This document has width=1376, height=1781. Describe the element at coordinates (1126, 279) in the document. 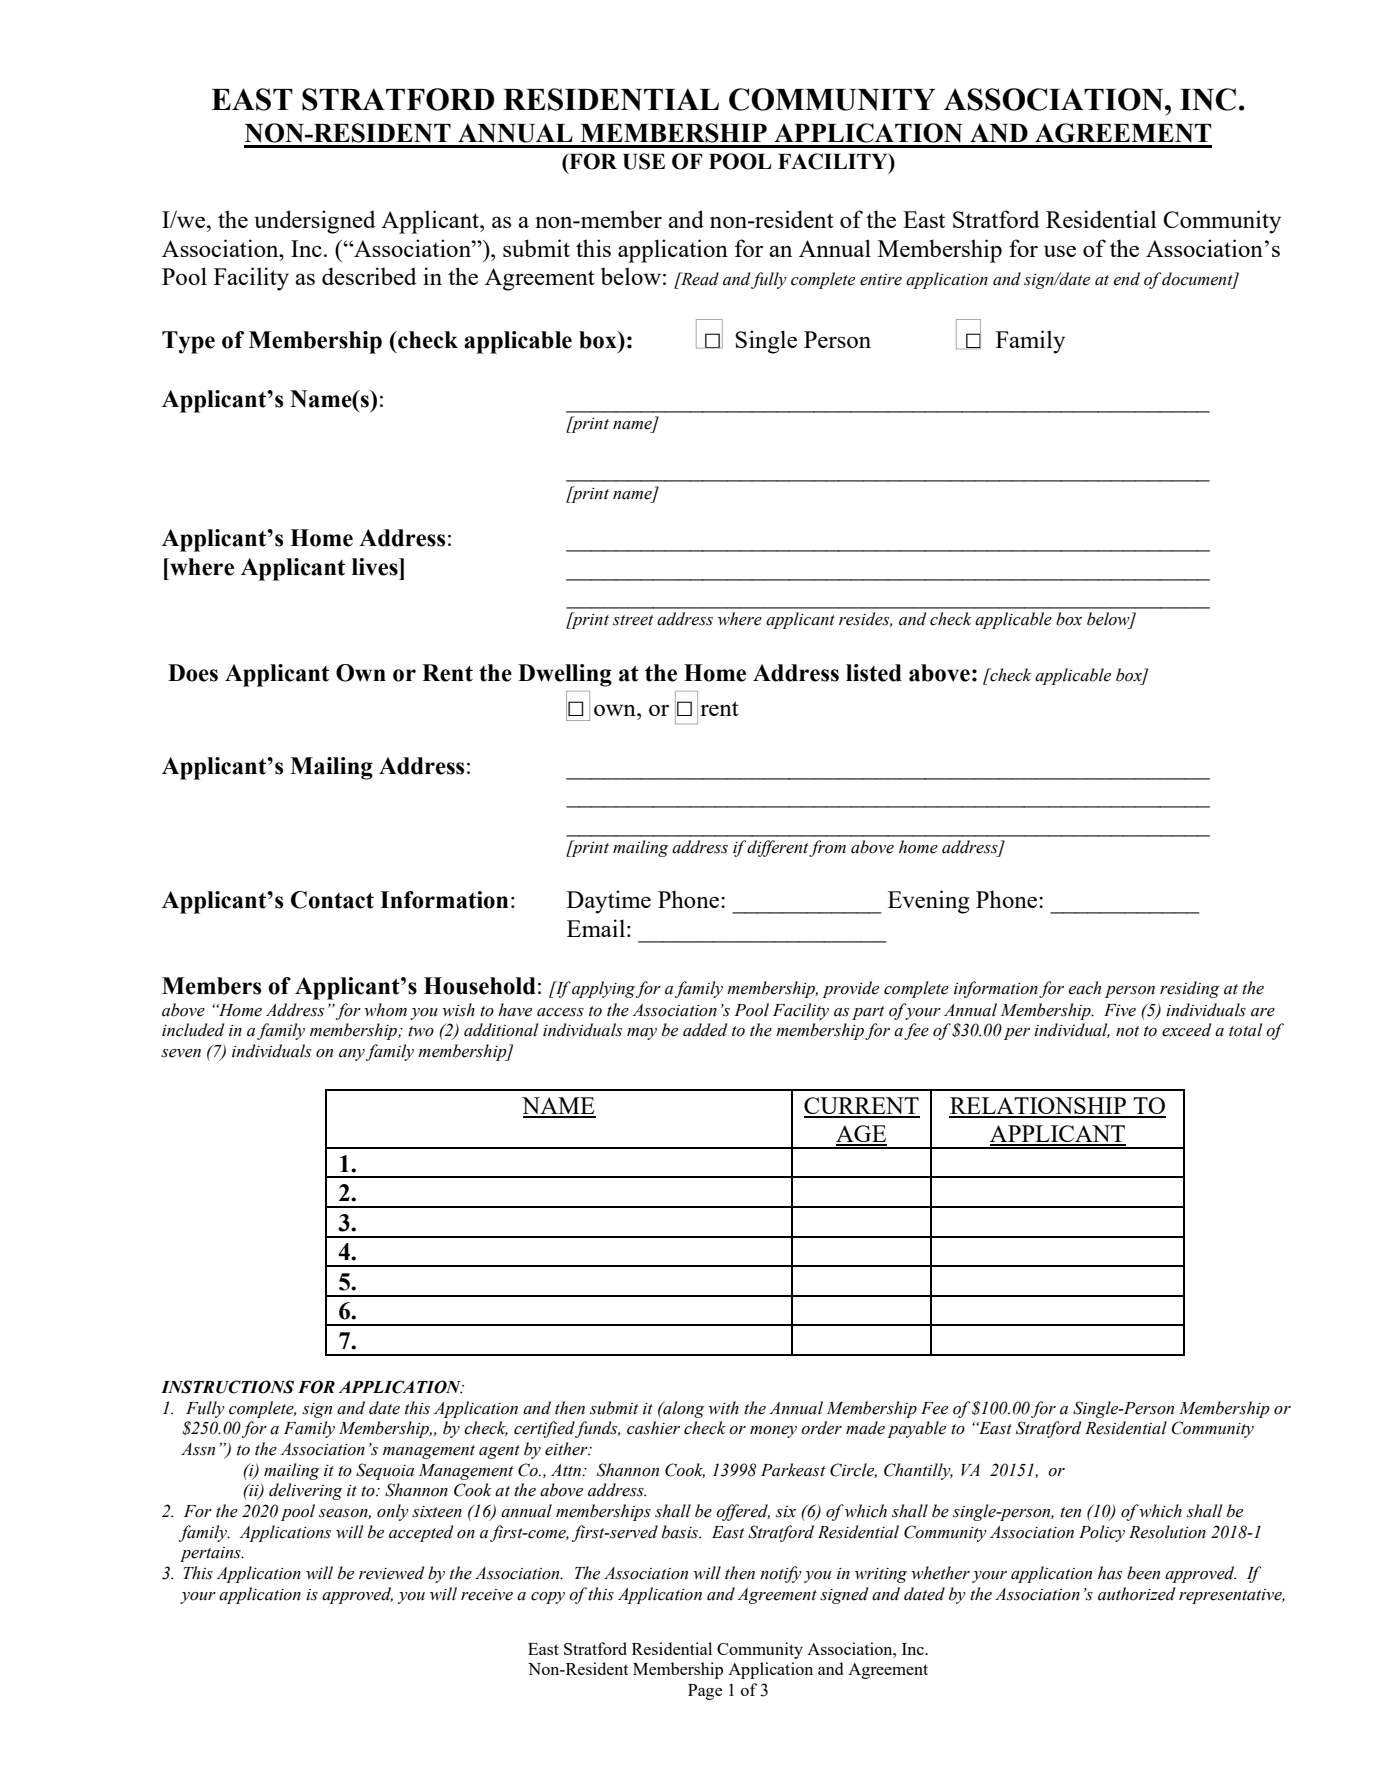

I see `end` at that location.
